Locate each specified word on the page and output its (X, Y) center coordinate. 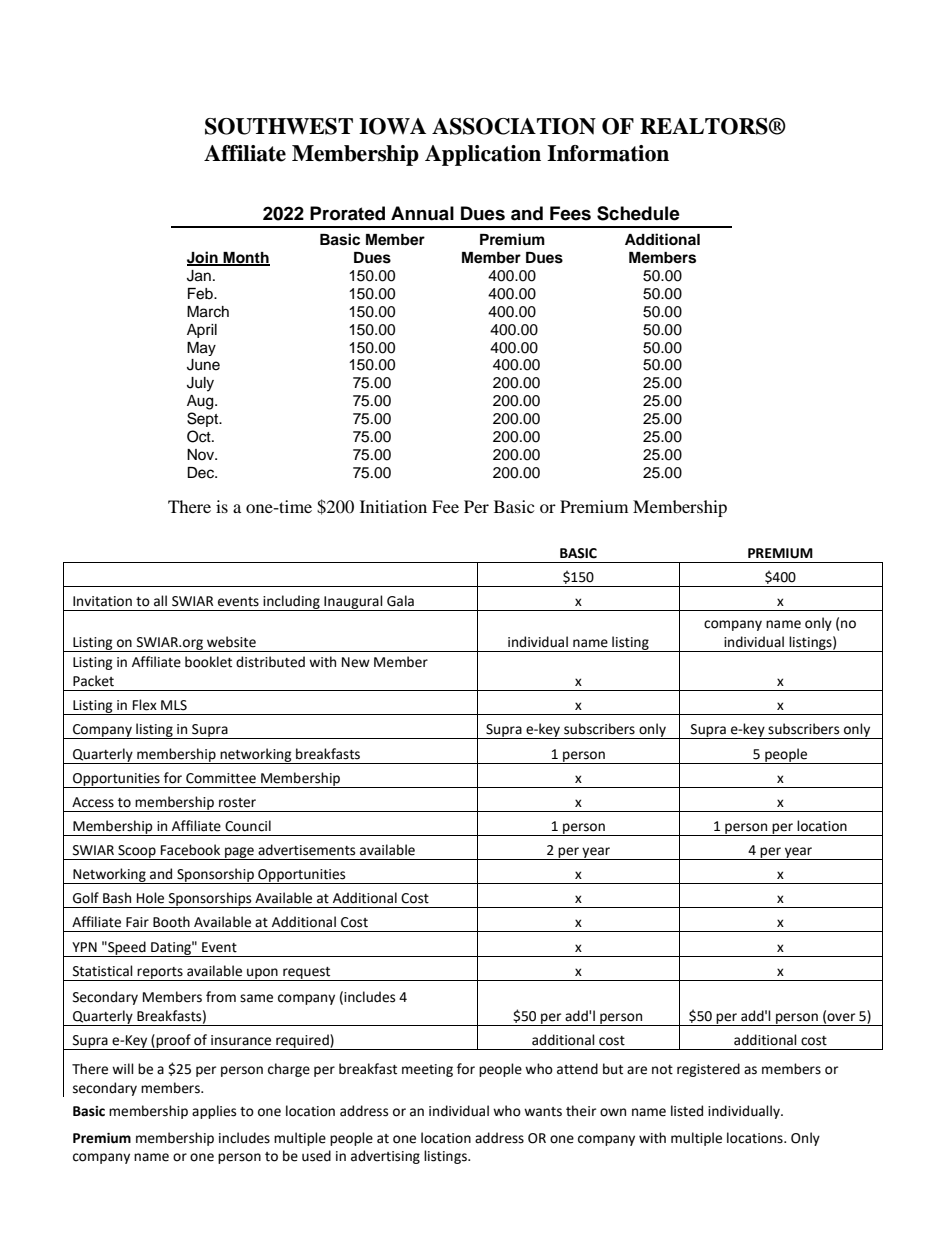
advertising (385, 1157)
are (637, 1070)
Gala (400, 601)
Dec (202, 473)
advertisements (306, 850)
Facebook (190, 850)
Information (608, 153)
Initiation (393, 506)
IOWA (392, 126)
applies (214, 1112)
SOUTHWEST (279, 126)
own (613, 1112)
